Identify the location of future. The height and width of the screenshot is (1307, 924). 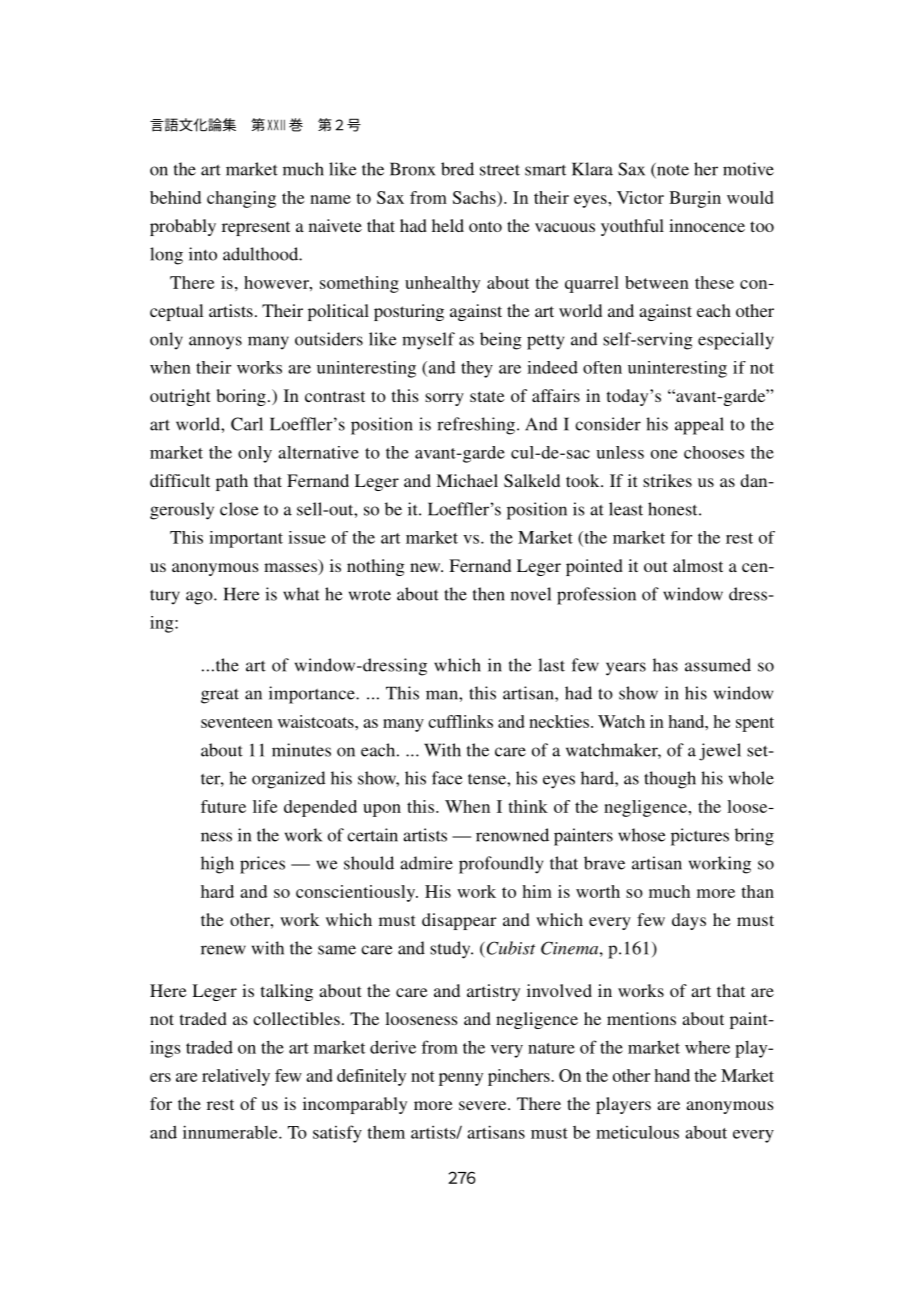
(223, 806).
